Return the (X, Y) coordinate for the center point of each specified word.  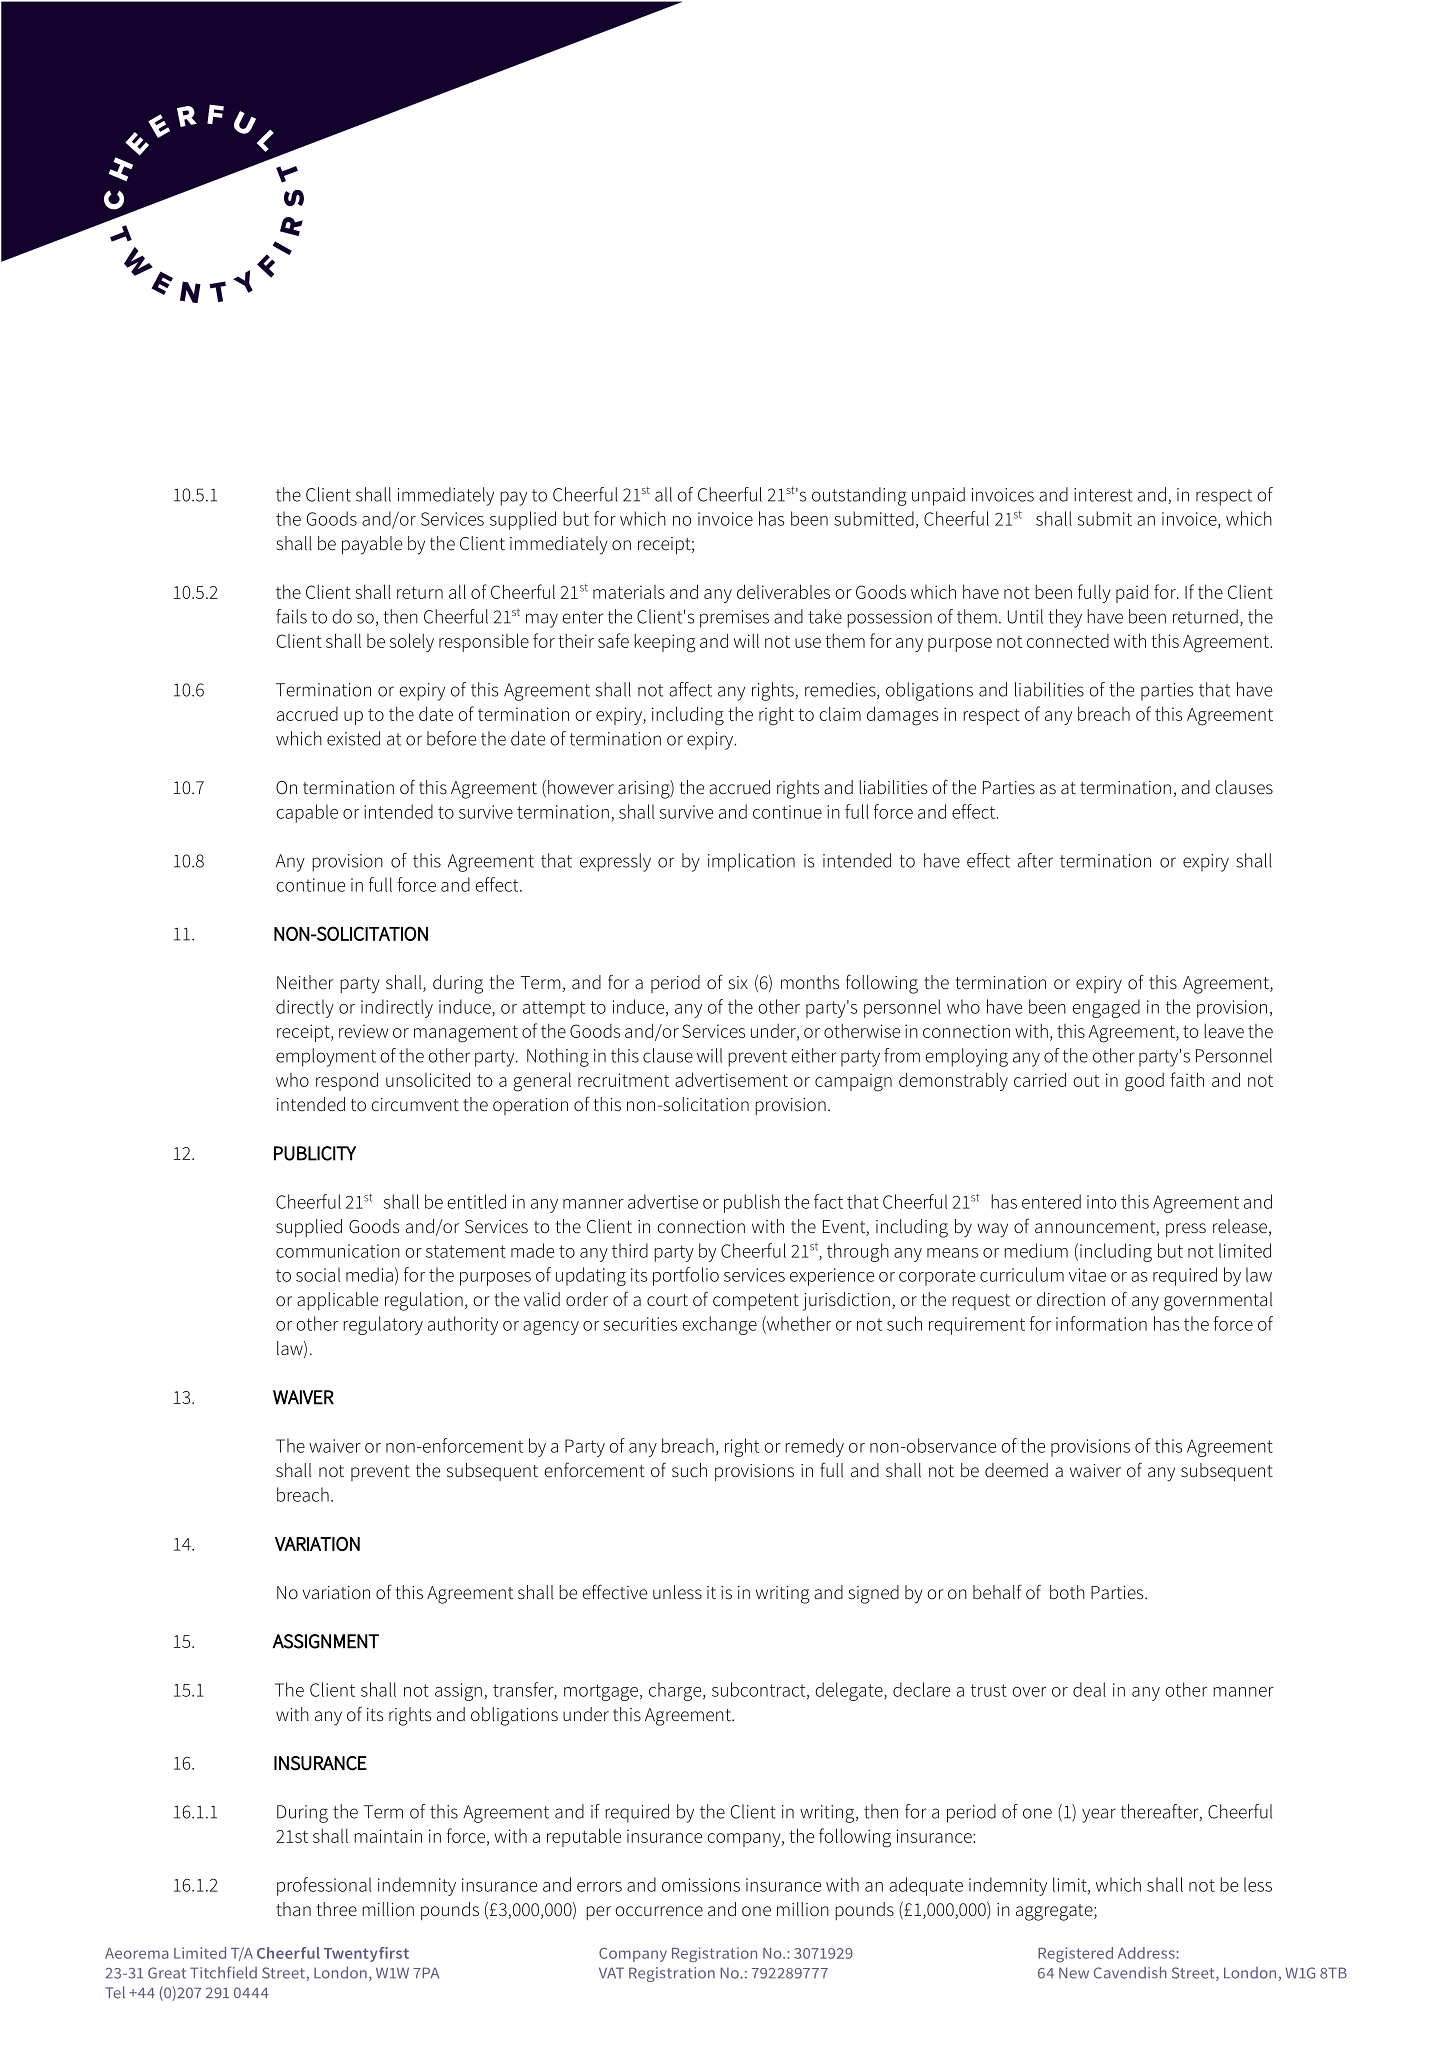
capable (307, 813)
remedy (814, 1447)
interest (1103, 495)
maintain (388, 1836)
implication (751, 862)
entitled (476, 1201)
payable (372, 545)
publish (752, 1203)
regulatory (383, 1325)
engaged (1106, 1008)
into (1101, 1202)
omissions (701, 1885)
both (1067, 1592)
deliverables (783, 591)
